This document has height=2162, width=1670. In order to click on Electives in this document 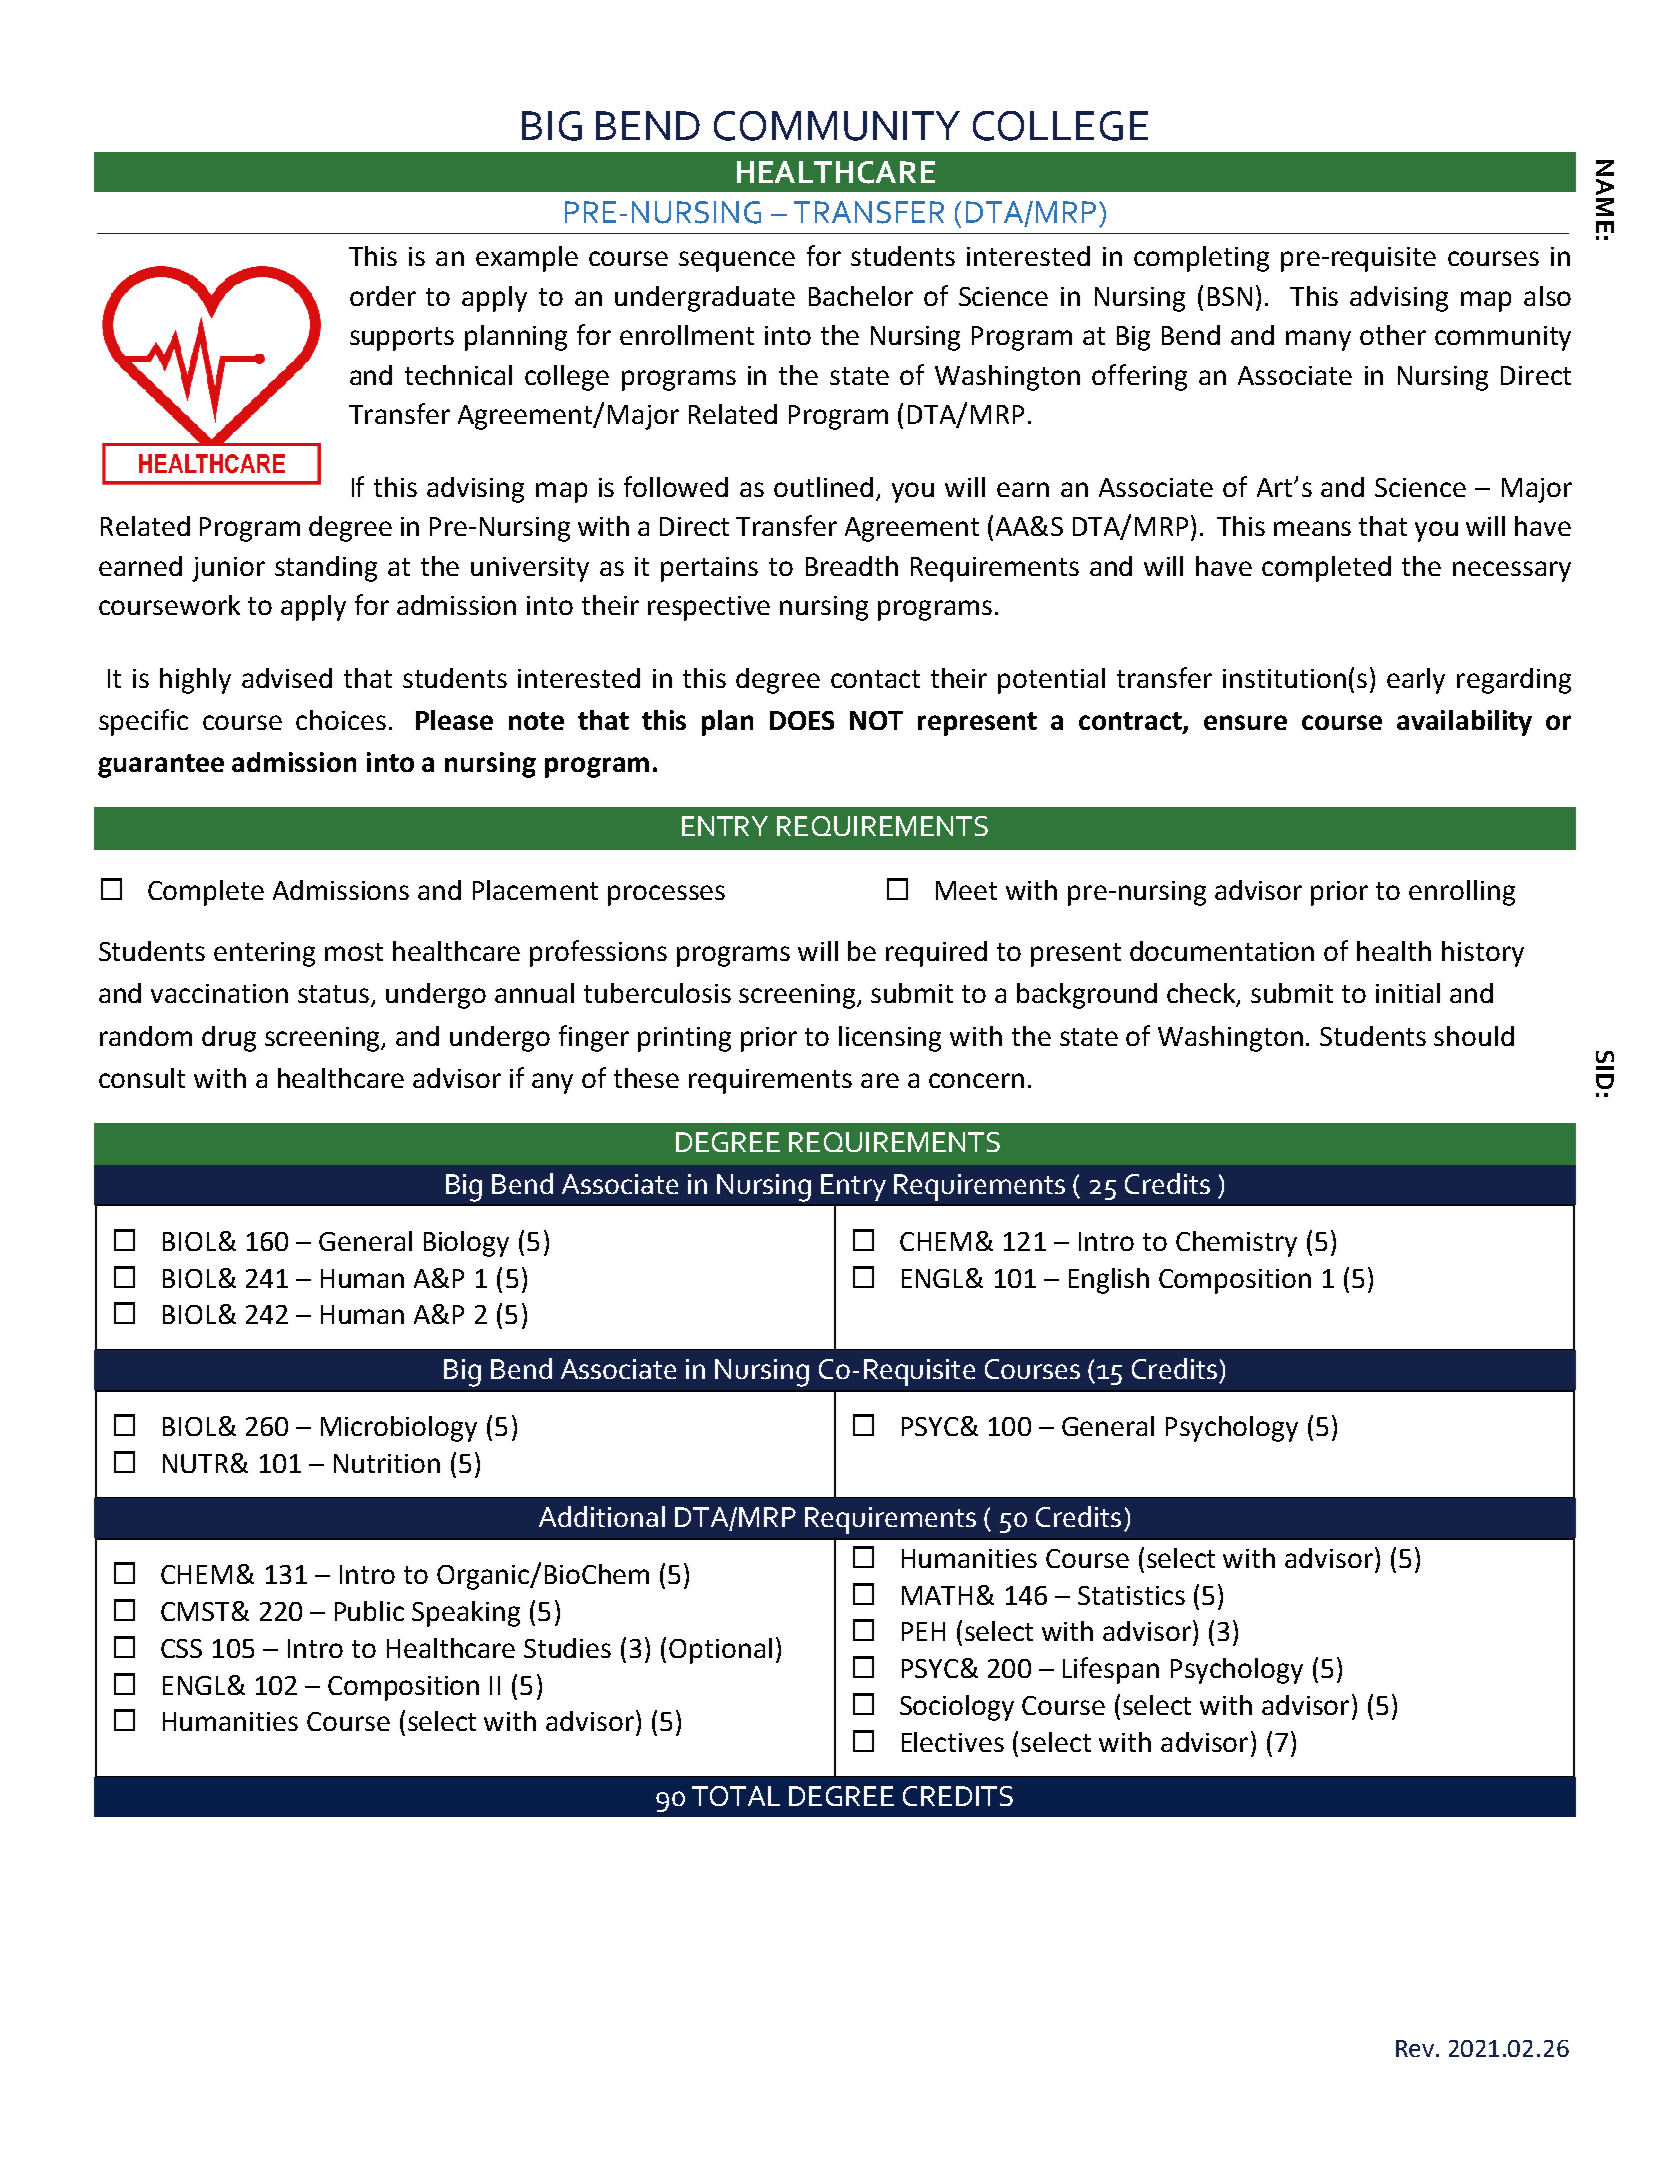, I will do `click(953, 1742)`.
